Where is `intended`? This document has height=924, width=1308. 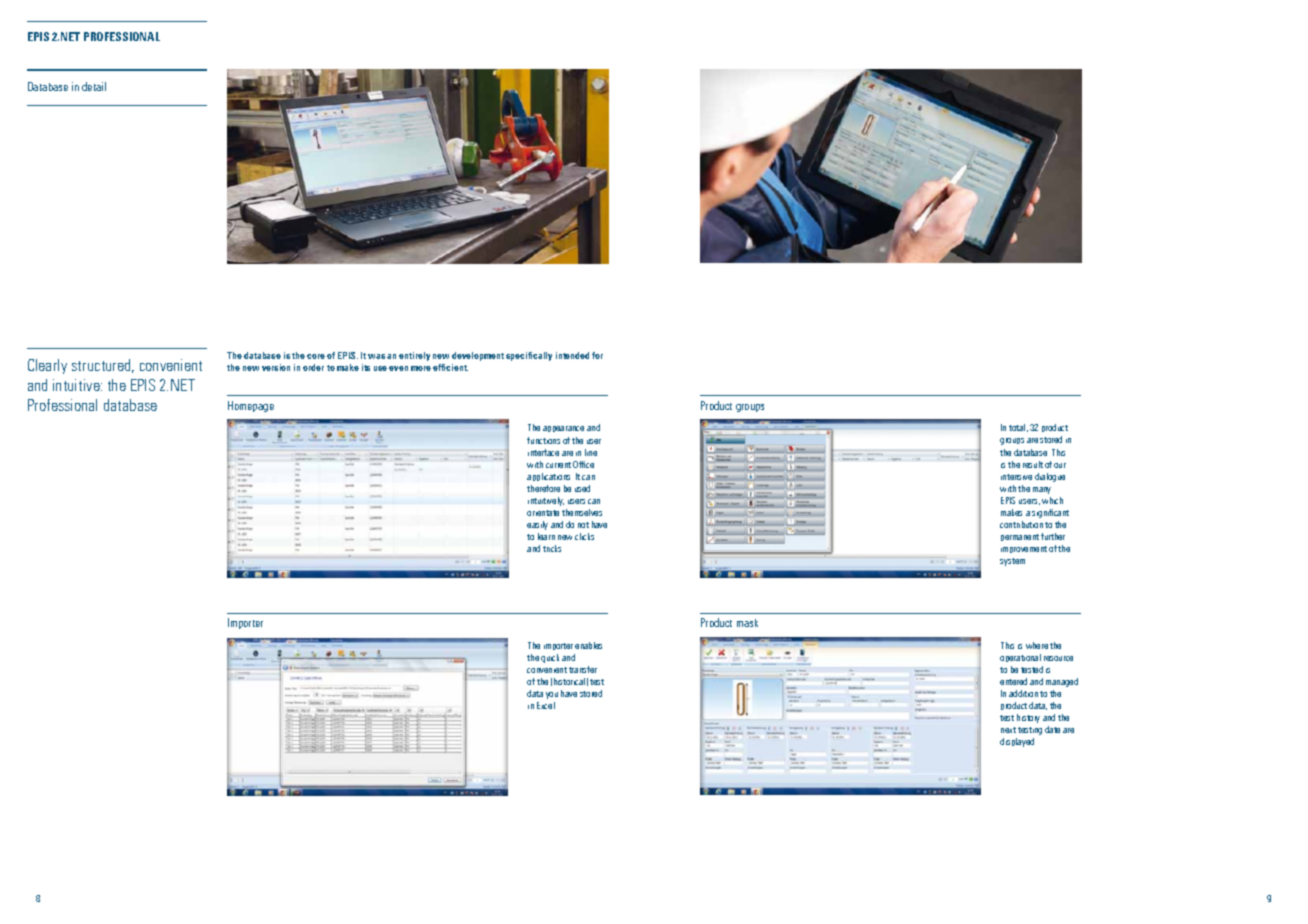
intended is located at coordinates (572, 355).
